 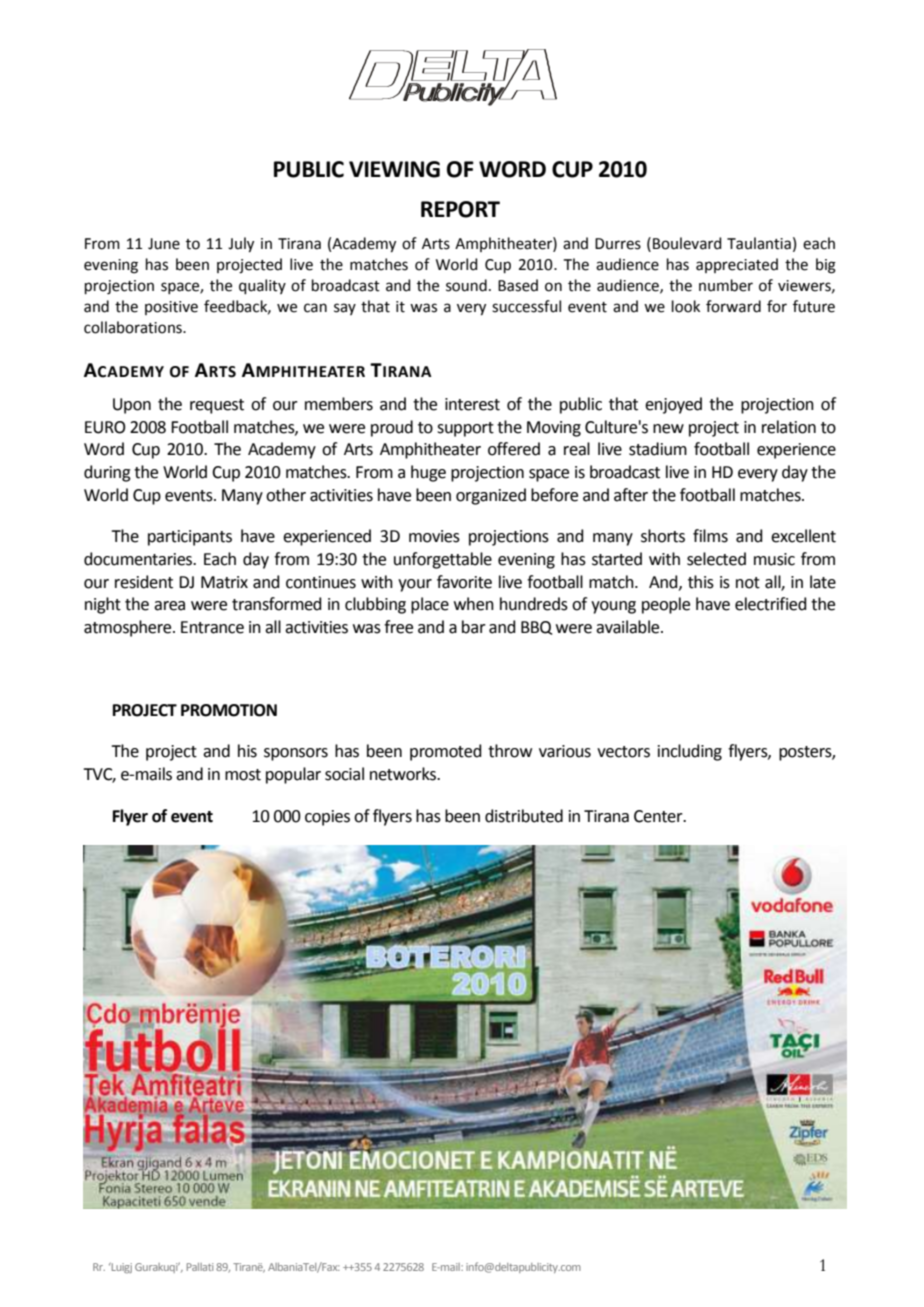 What do you see at coordinates (491, 496) in the screenshot?
I see `organized` at bounding box center [491, 496].
